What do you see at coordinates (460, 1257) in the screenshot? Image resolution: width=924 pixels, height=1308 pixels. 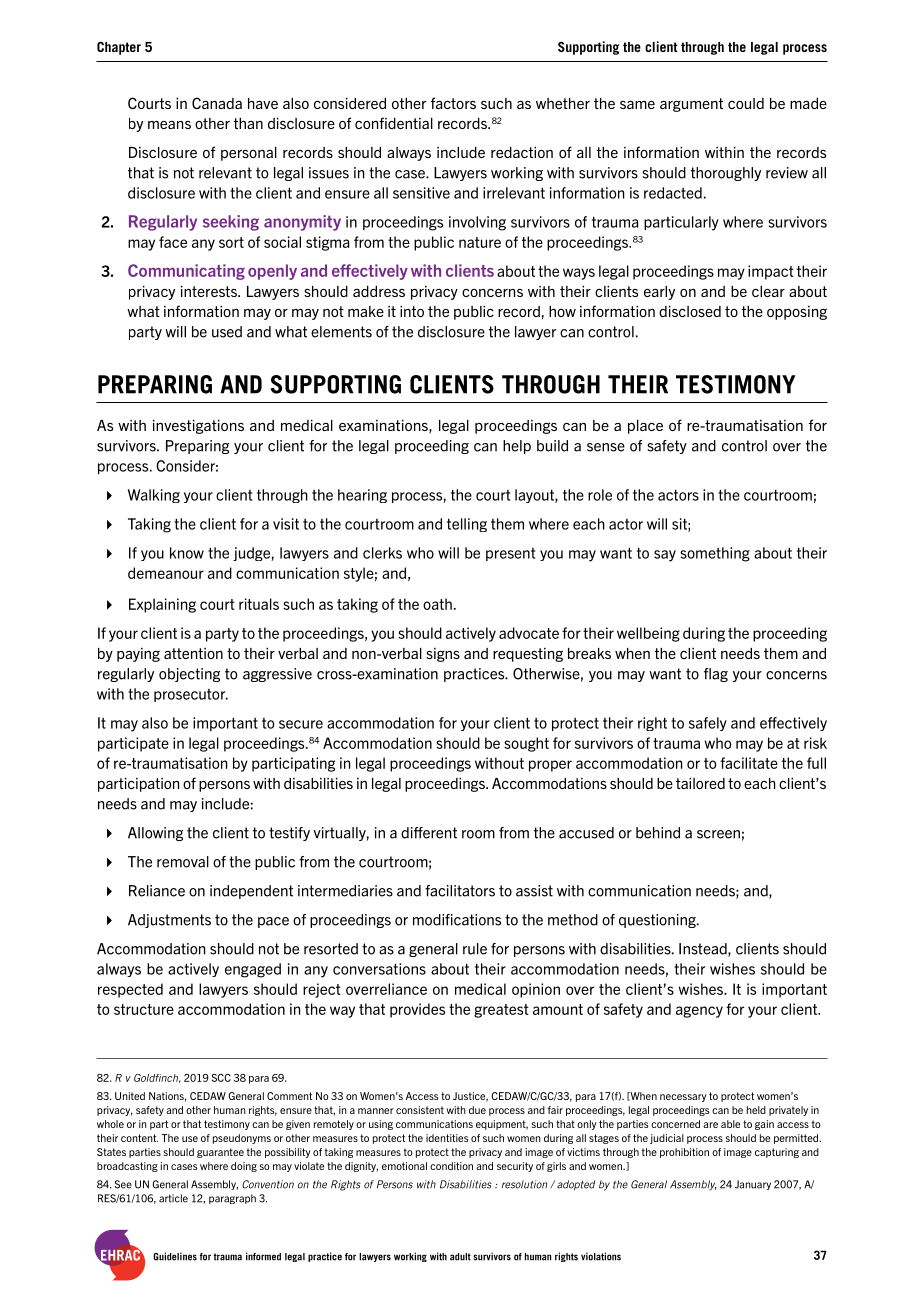 I see `adult` at bounding box center [460, 1257].
